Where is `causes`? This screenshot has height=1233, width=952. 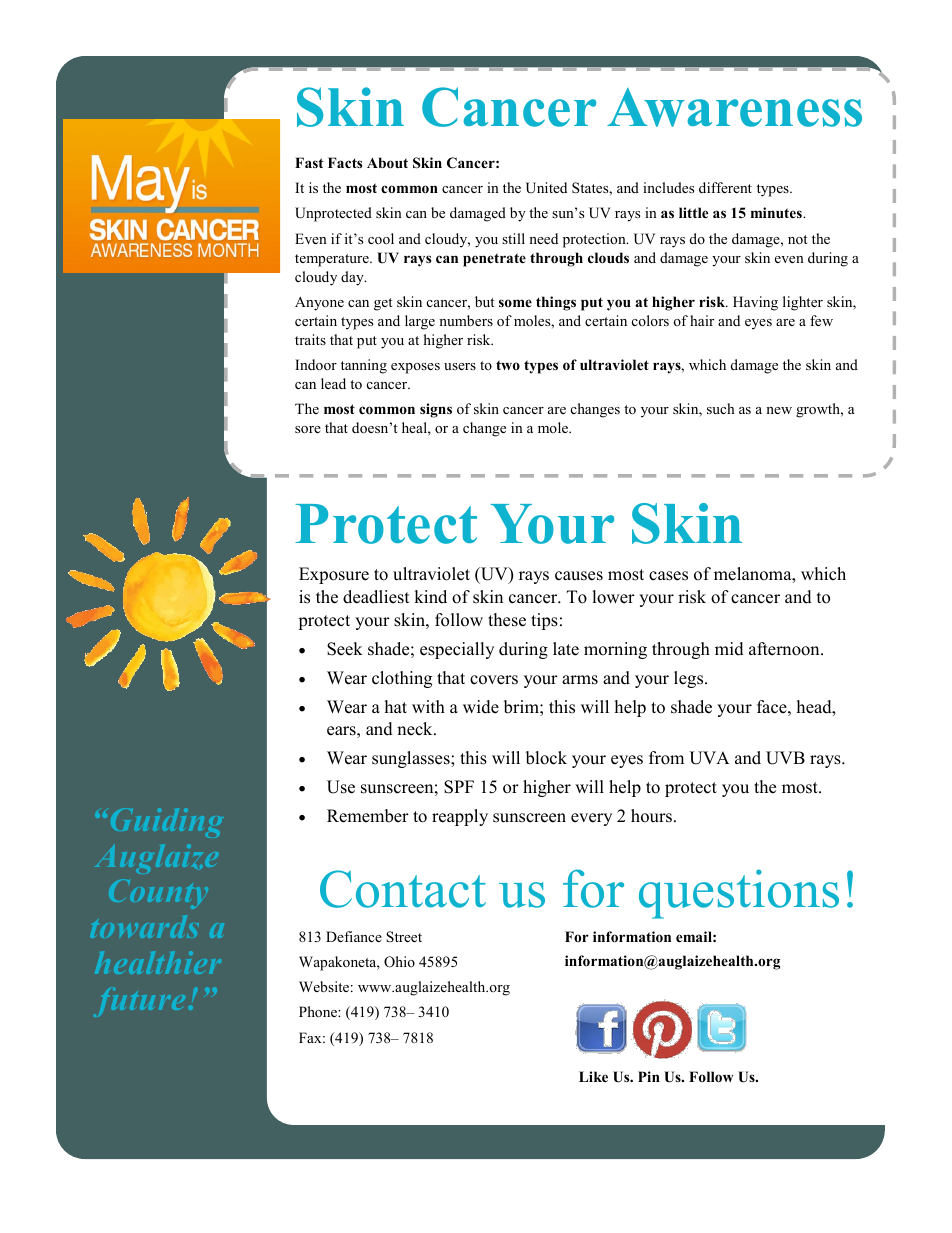
causes is located at coordinates (579, 576).
